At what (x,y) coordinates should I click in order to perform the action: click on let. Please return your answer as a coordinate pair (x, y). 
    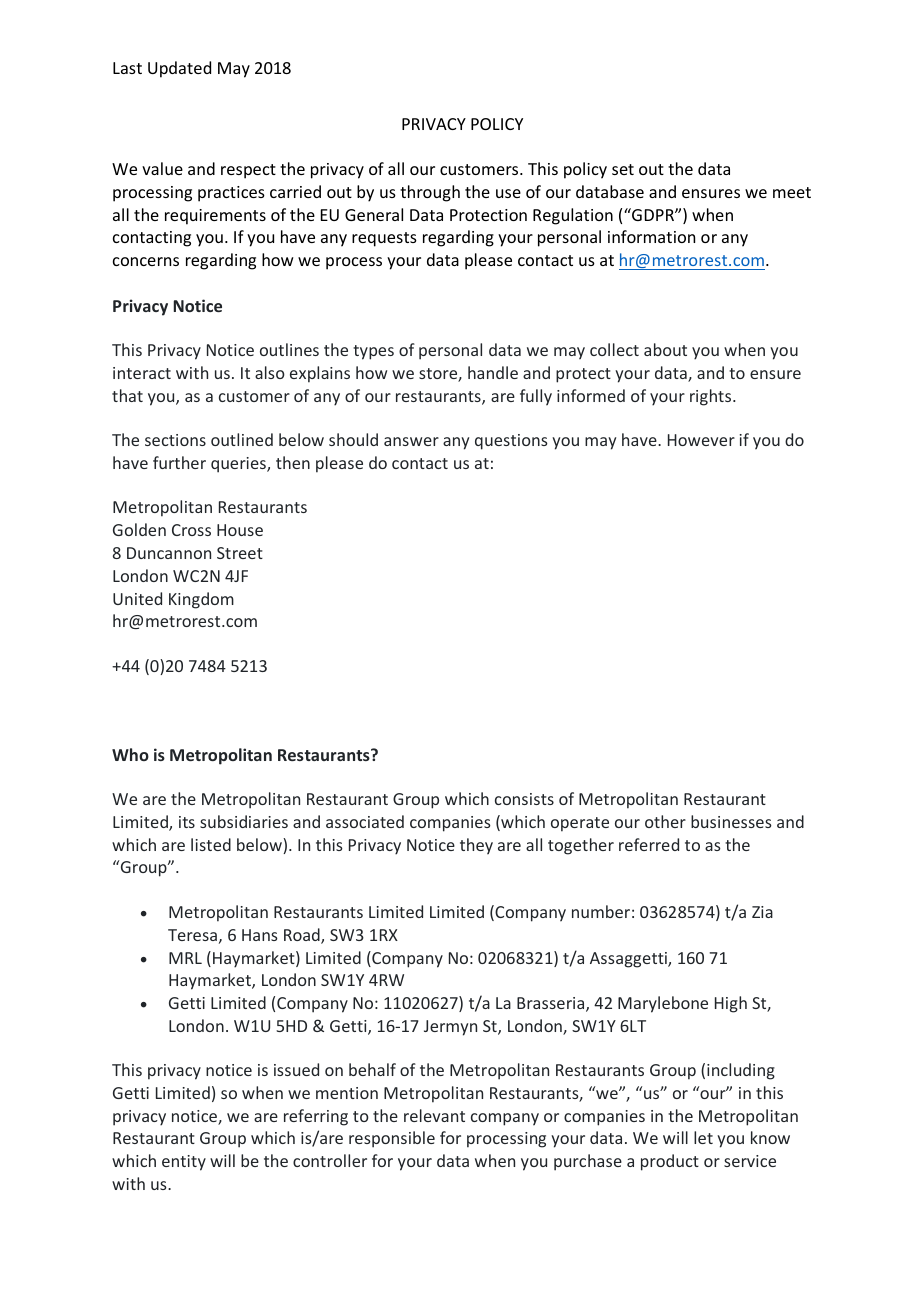
    Looking at the image, I should click on (703, 1137).
